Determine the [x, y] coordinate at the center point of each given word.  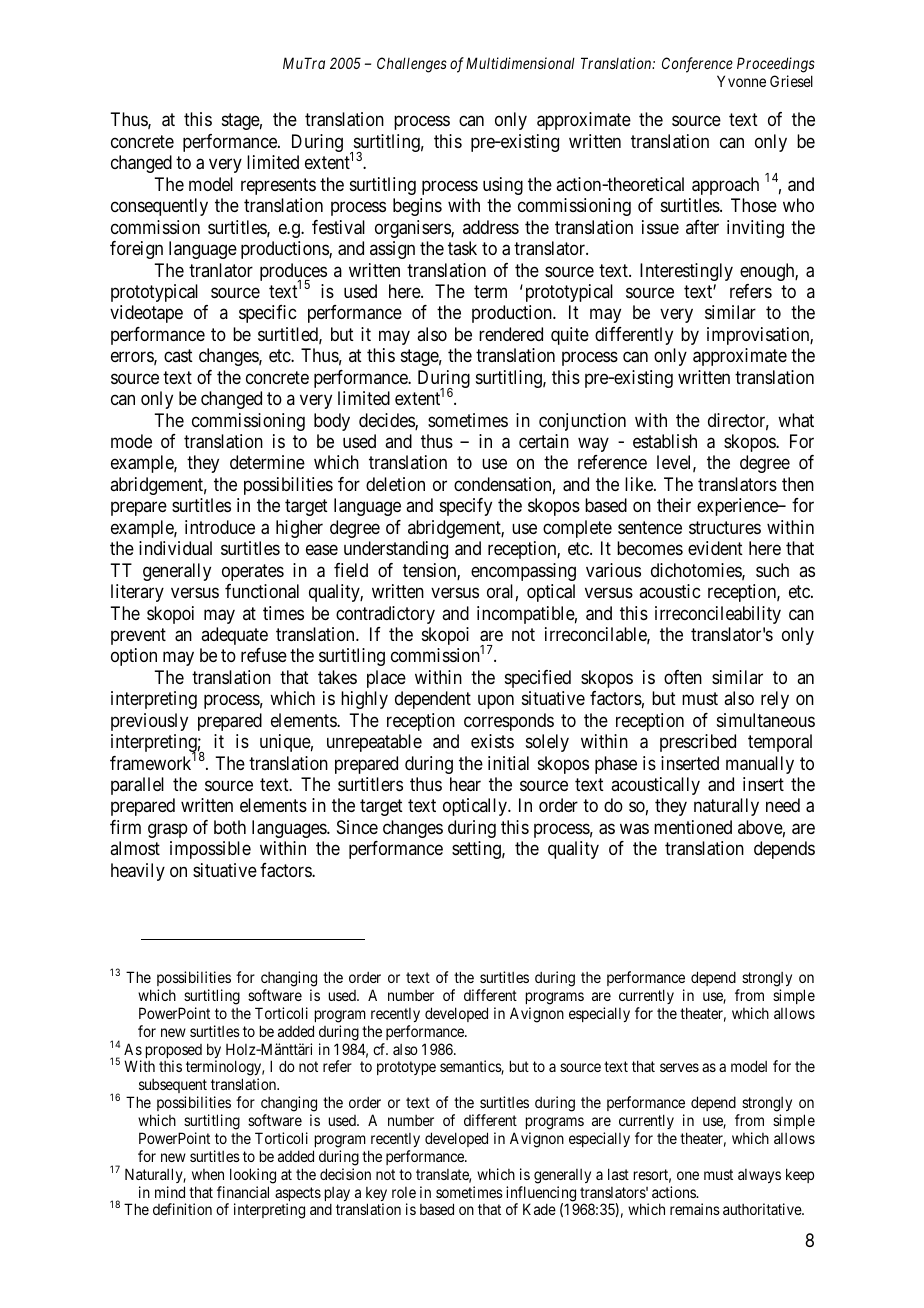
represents [278, 186]
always [759, 1176]
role [404, 1192]
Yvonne [741, 81]
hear [465, 784]
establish [665, 441]
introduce [220, 527]
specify [466, 507]
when [208, 1174]
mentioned [693, 827]
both [230, 827]
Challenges [412, 65]
